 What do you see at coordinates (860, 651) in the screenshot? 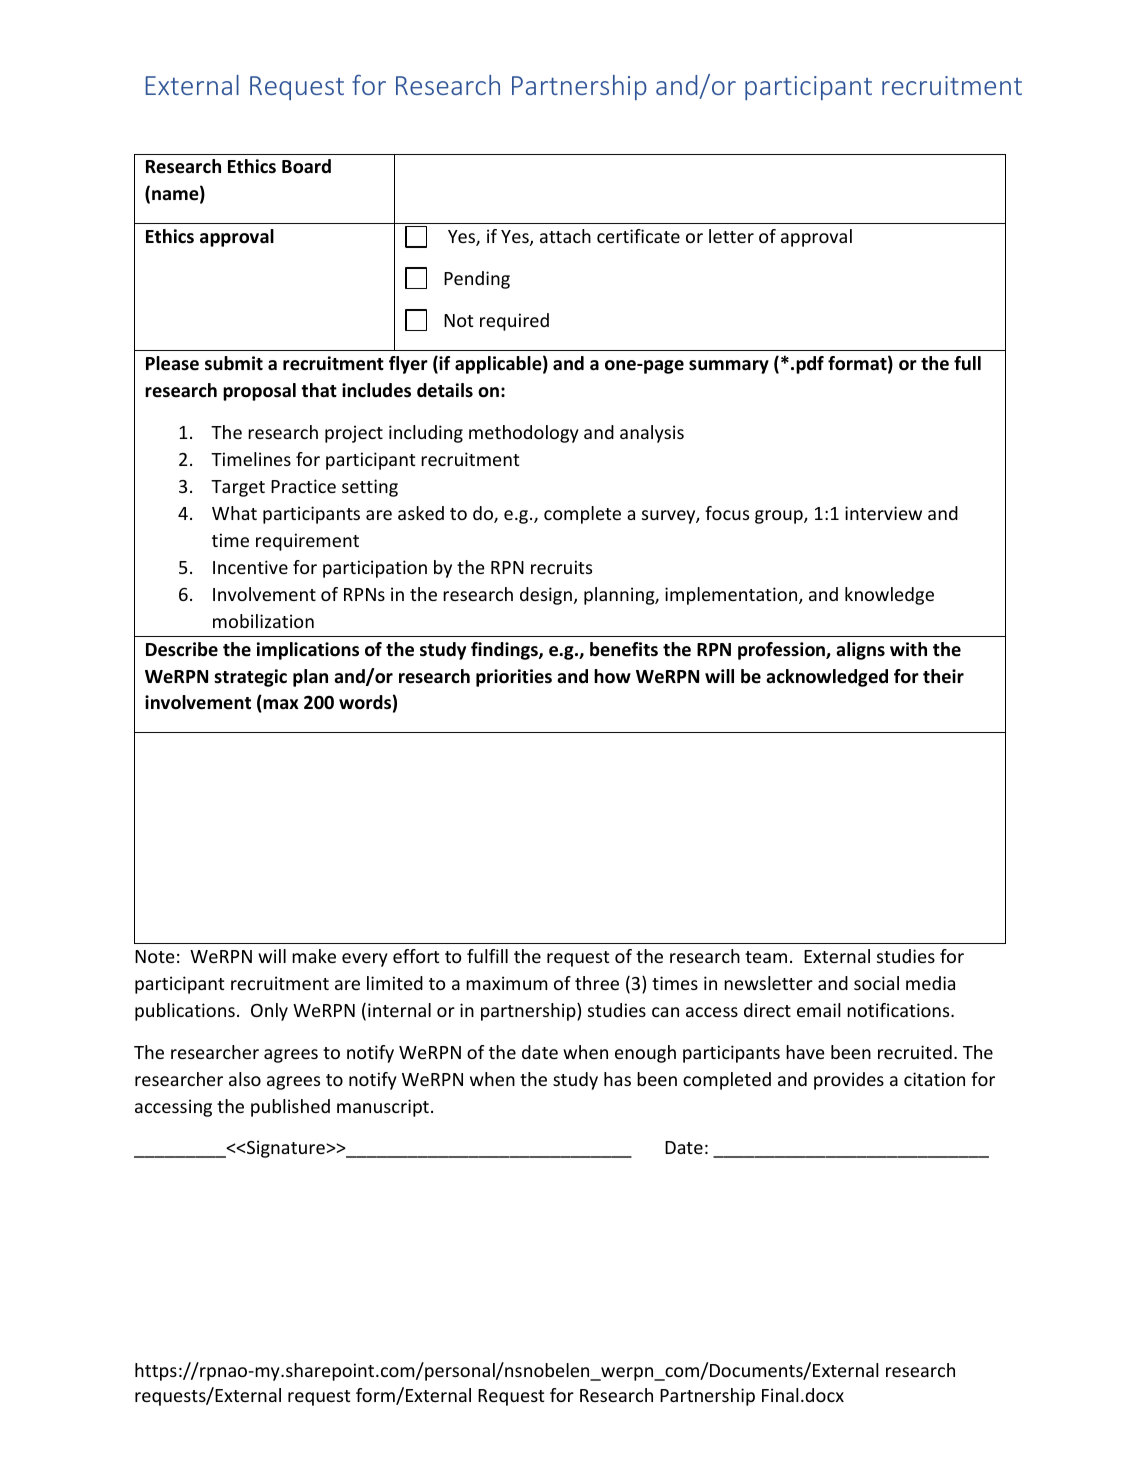
I see `aligns` at bounding box center [860, 651].
